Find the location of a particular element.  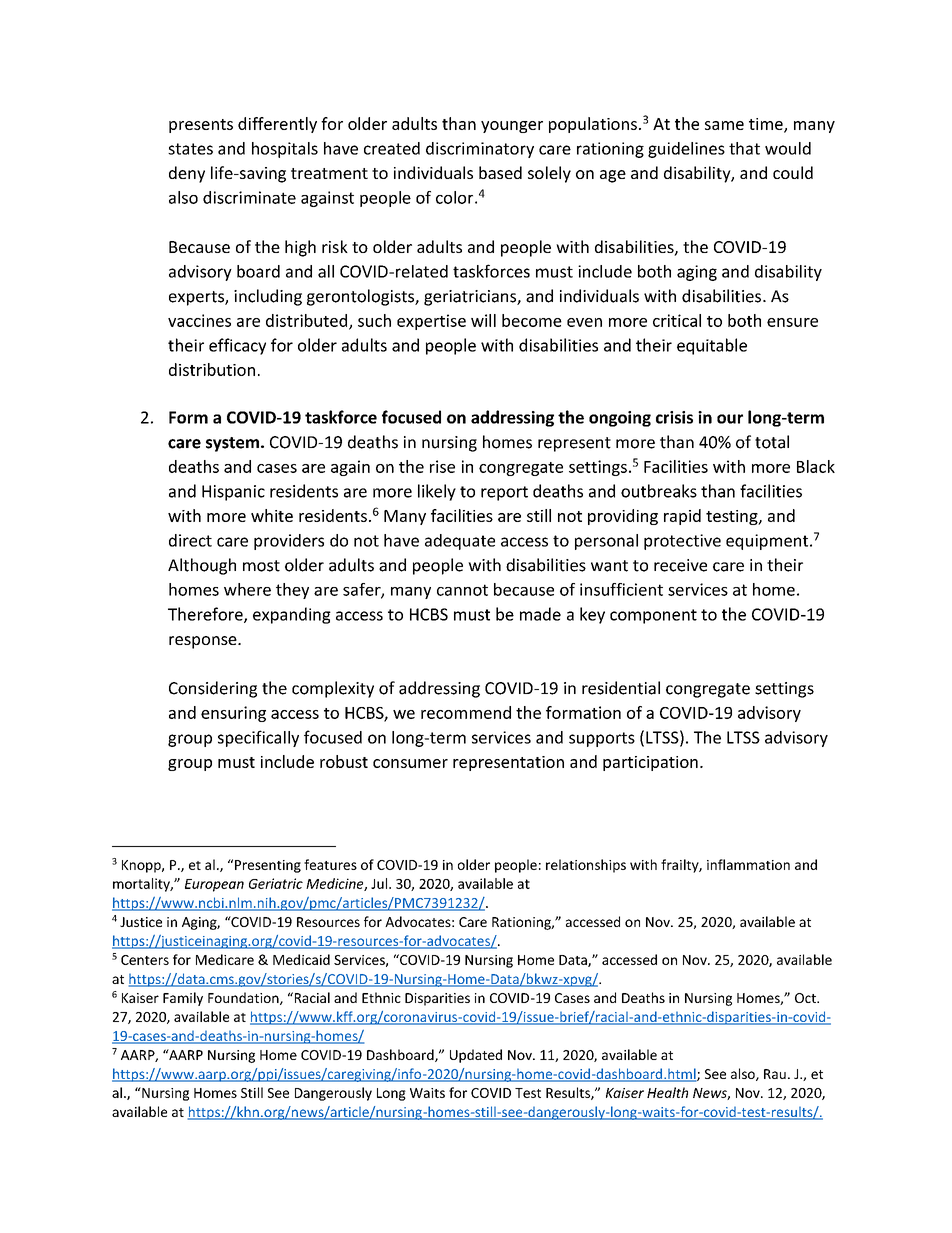

receive is located at coordinates (680, 565).
